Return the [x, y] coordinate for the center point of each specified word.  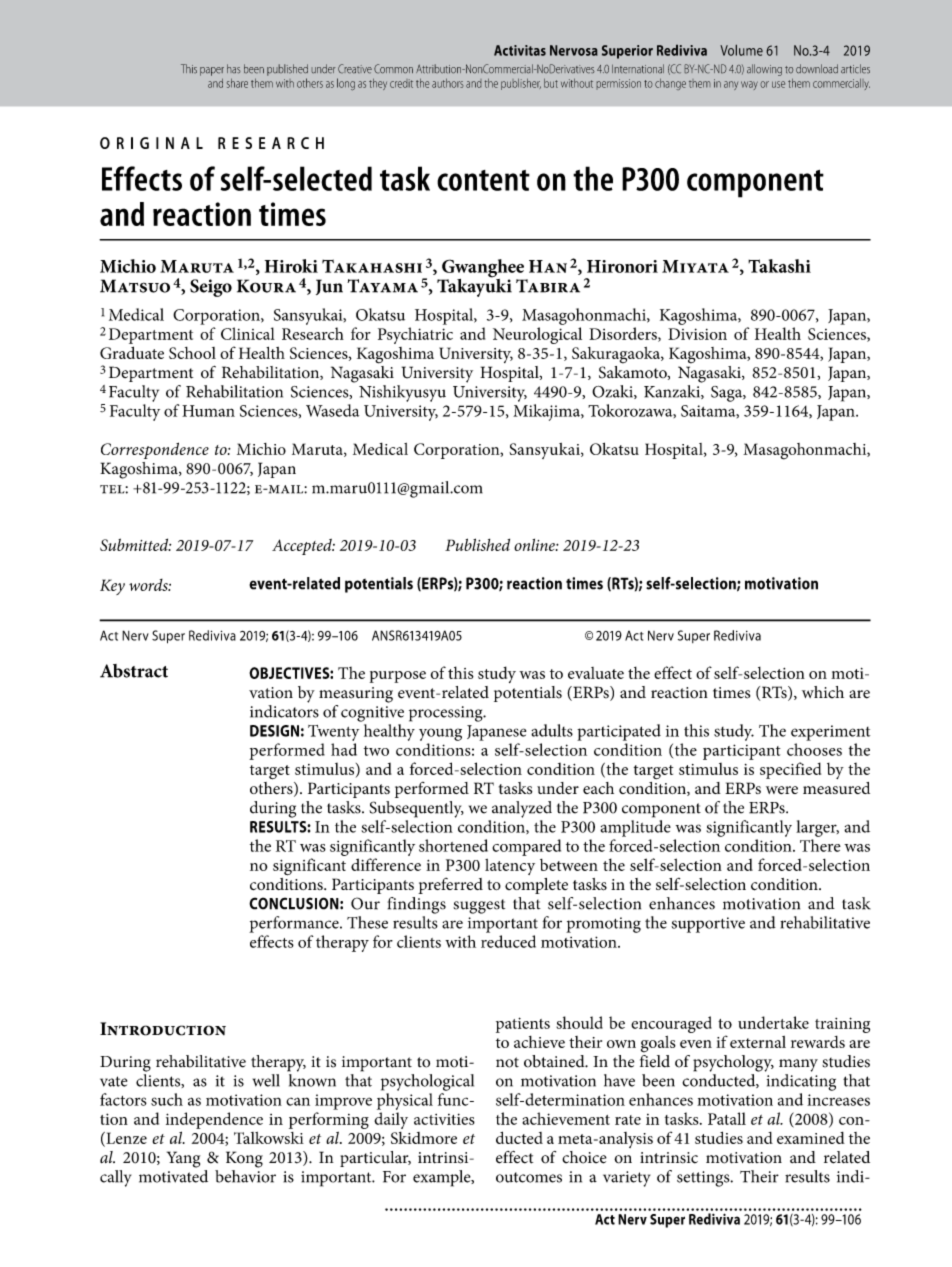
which [823, 692]
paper [212, 71]
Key [112, 587]
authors [448, 83]
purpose [398, 677]
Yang [183, 1159]
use [778, 84]
